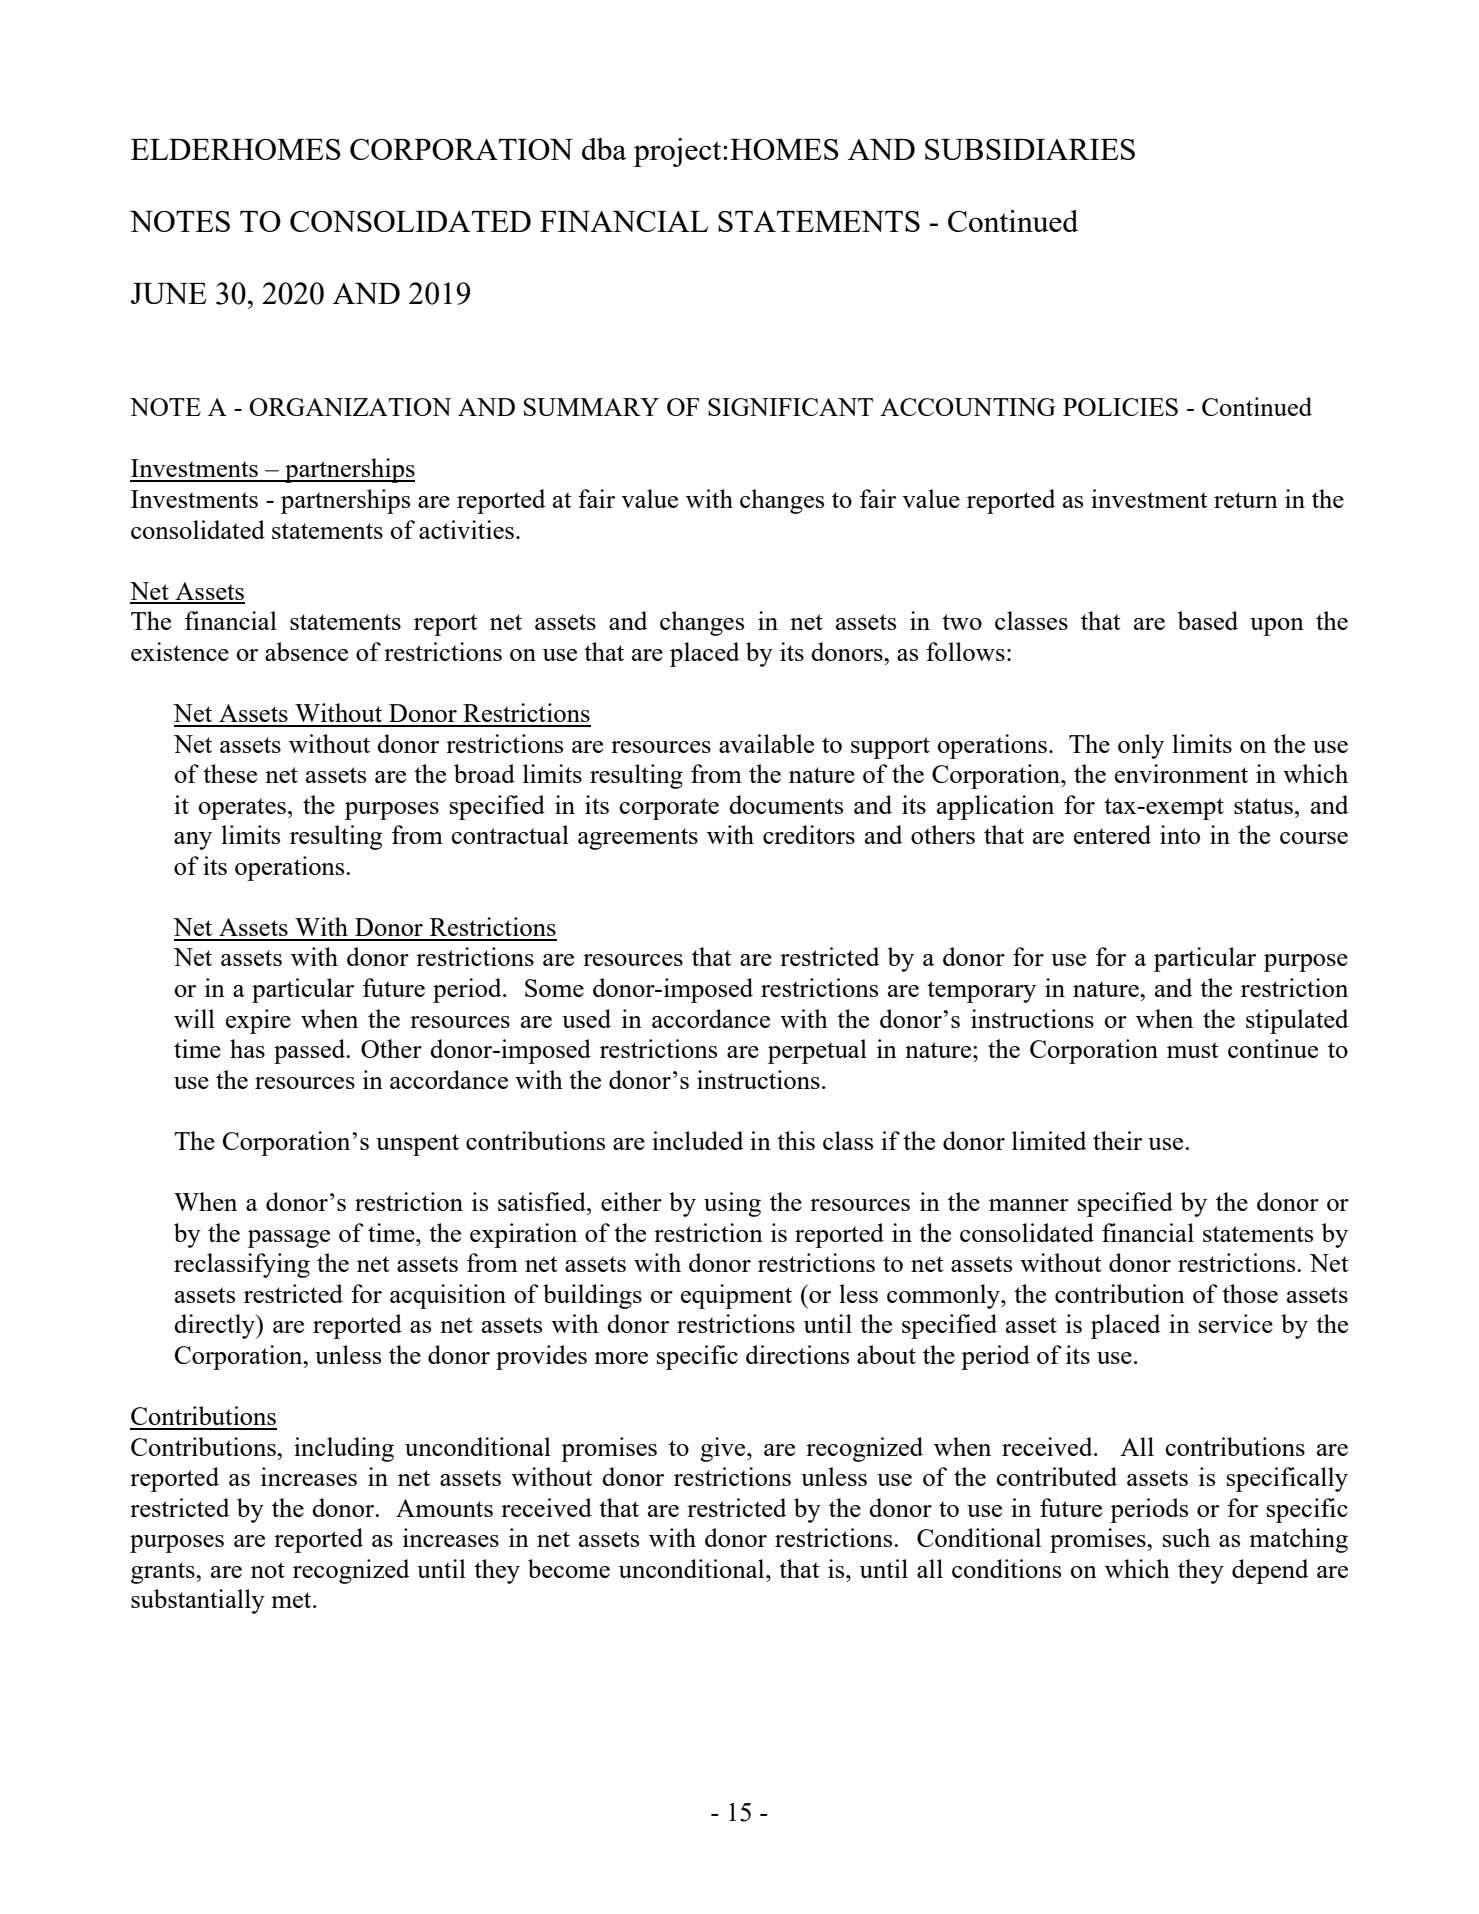 This document has width=1479, height=1914. I want to click on JUNE, so click(169, 293).
